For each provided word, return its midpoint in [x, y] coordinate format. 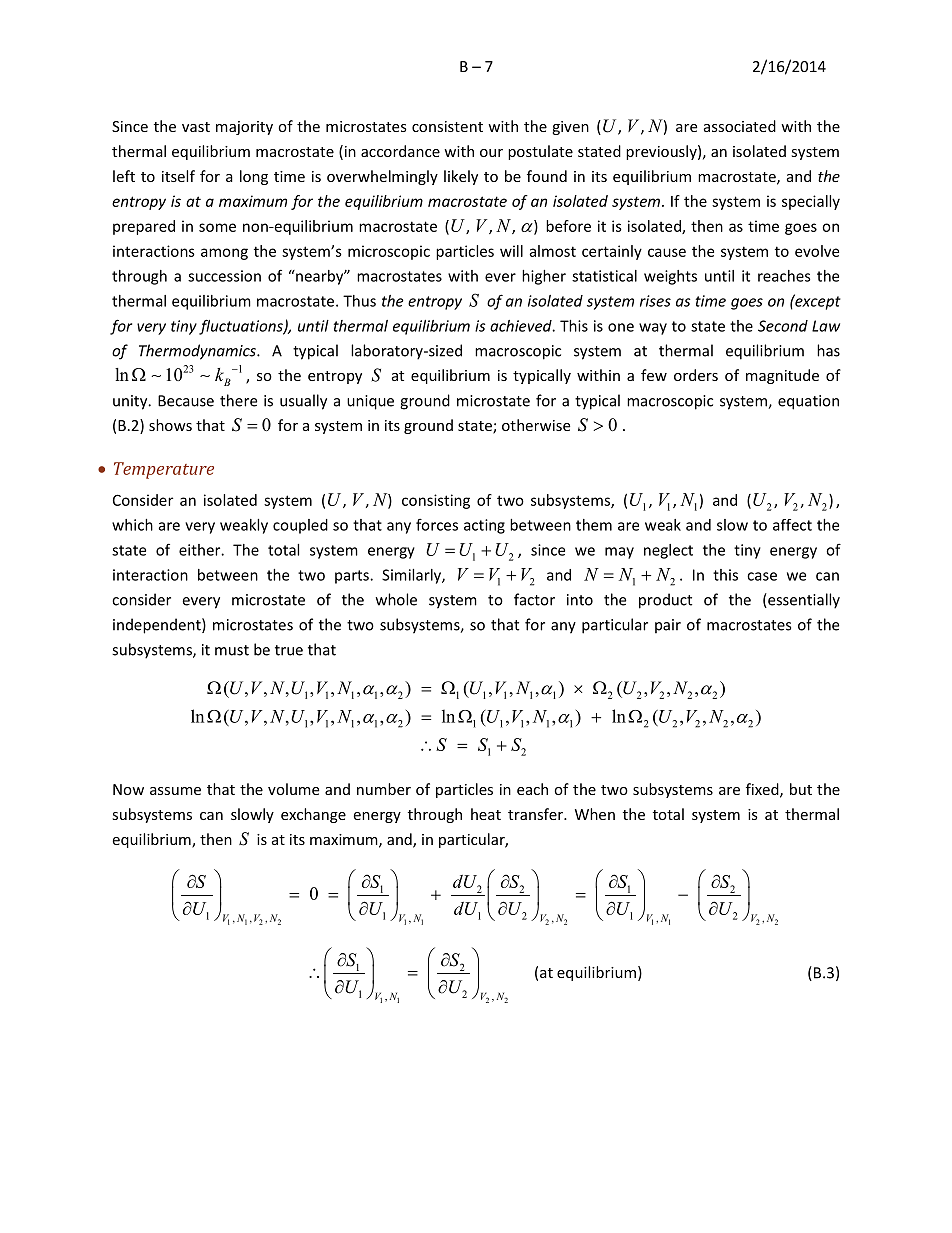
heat [486, 814]
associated [740, 126]
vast [196, 127]
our [491, 153]
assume [175, 791]
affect [792, 525]
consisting [436, 501]
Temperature [164, 470]
